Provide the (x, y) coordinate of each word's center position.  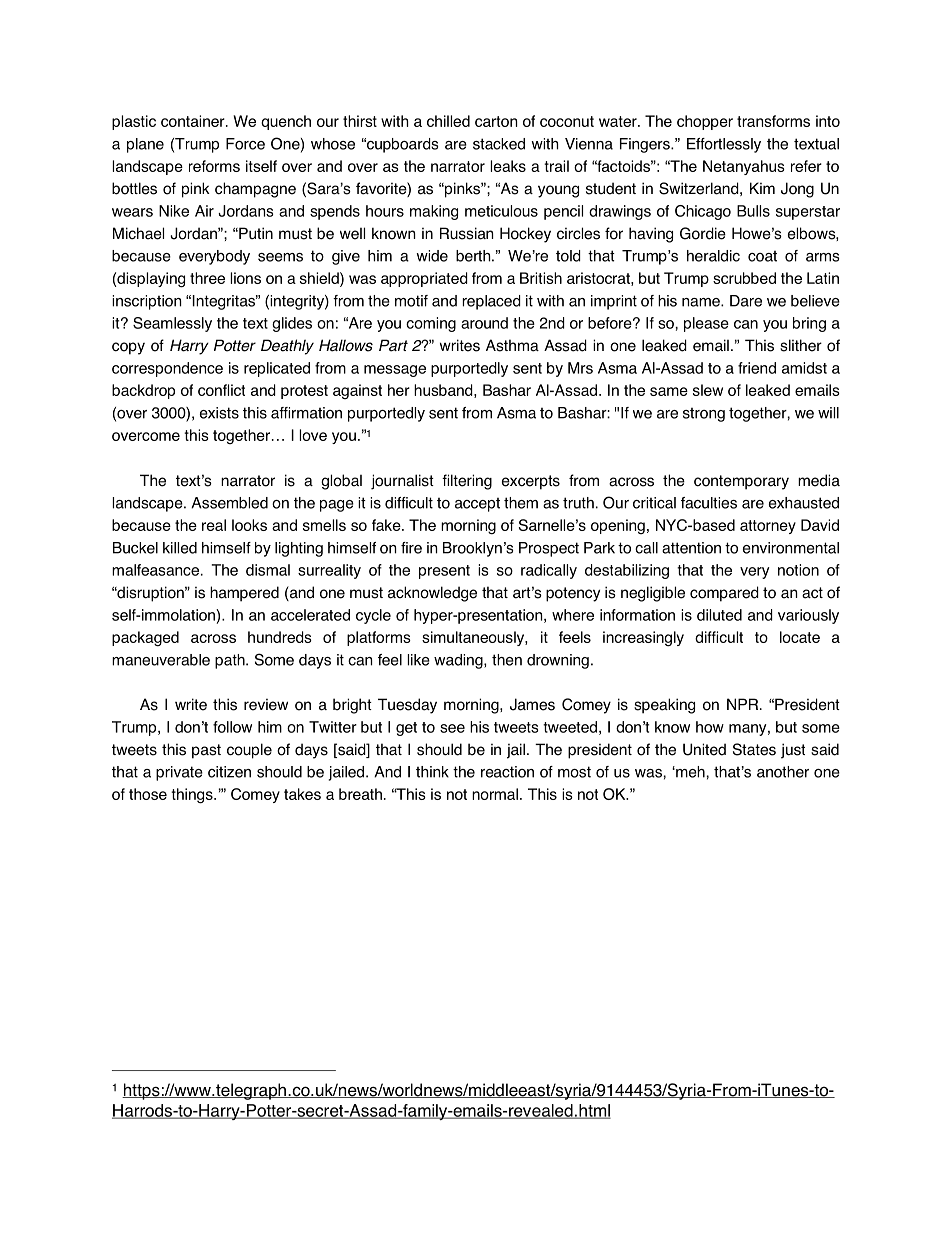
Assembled (229, 503)
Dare (746, 301)
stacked (499, 144)
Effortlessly (724, 145)
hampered (244, 594)
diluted (719, 615)
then (507, 660)
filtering (467, 482)
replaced (491, 302)
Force (245, 144)
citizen (229, 772)
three (207, 278)
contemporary (741, 482)
